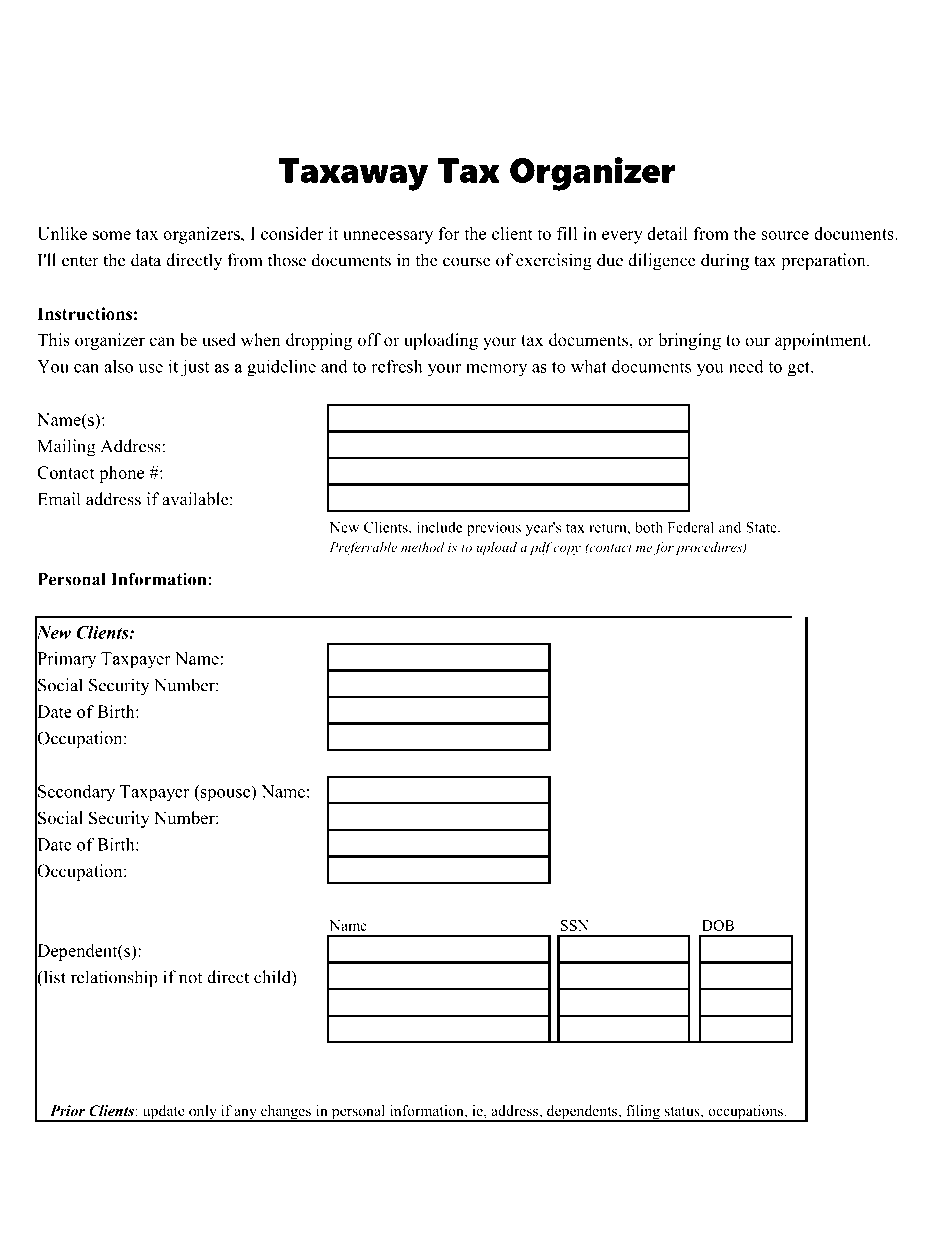 The height and width of the screenshot is (1233, 952). What do you see at coordinates (59, 499) in the screenshot?
I see `Email` at bounding box center [59, 499].
